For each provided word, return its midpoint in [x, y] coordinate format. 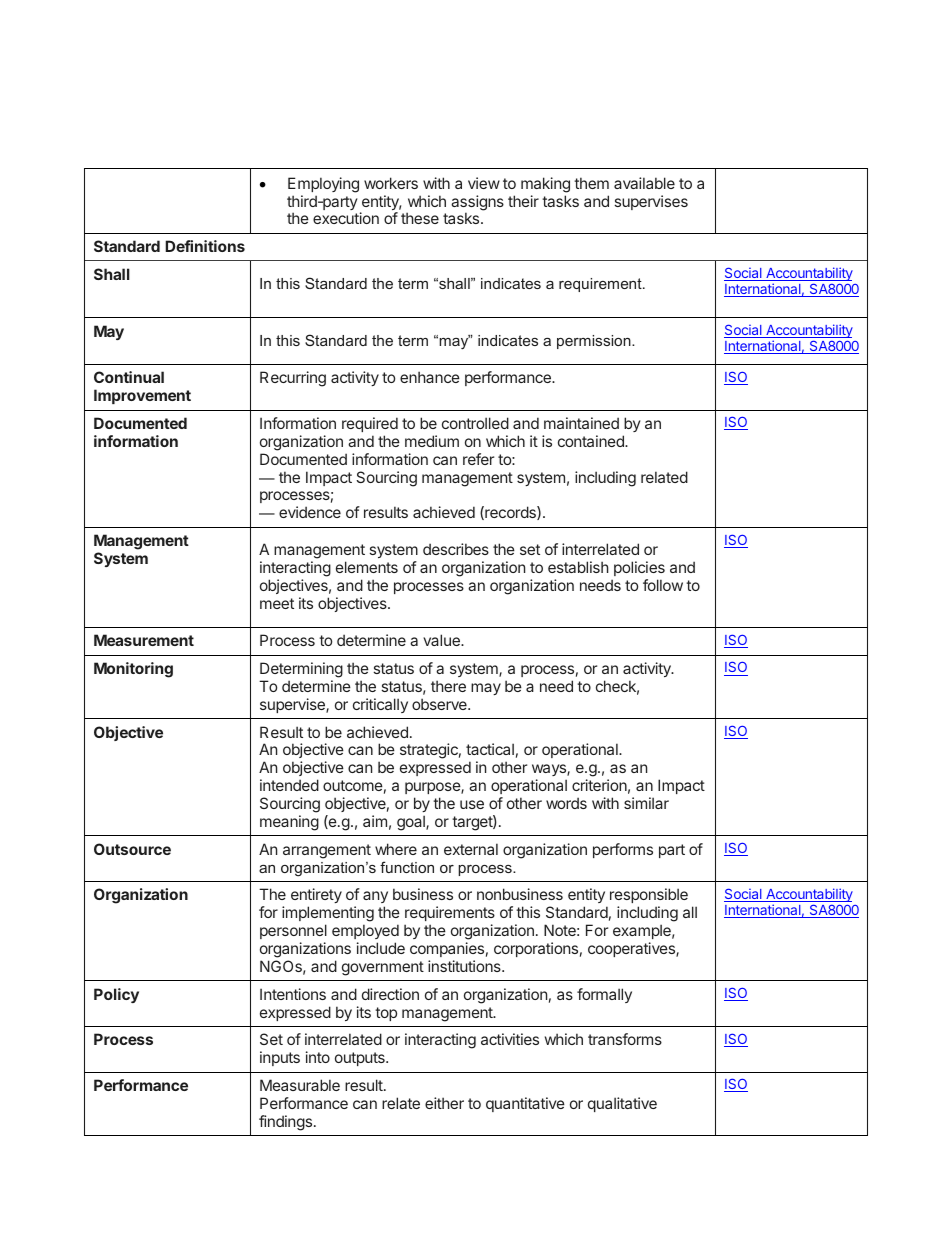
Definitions [205, 246]
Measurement [144, 640]
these [420, 218]
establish [578, 567]
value [442, 640]
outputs [361, 1059]
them [591, 183]
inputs [280, 1058]
